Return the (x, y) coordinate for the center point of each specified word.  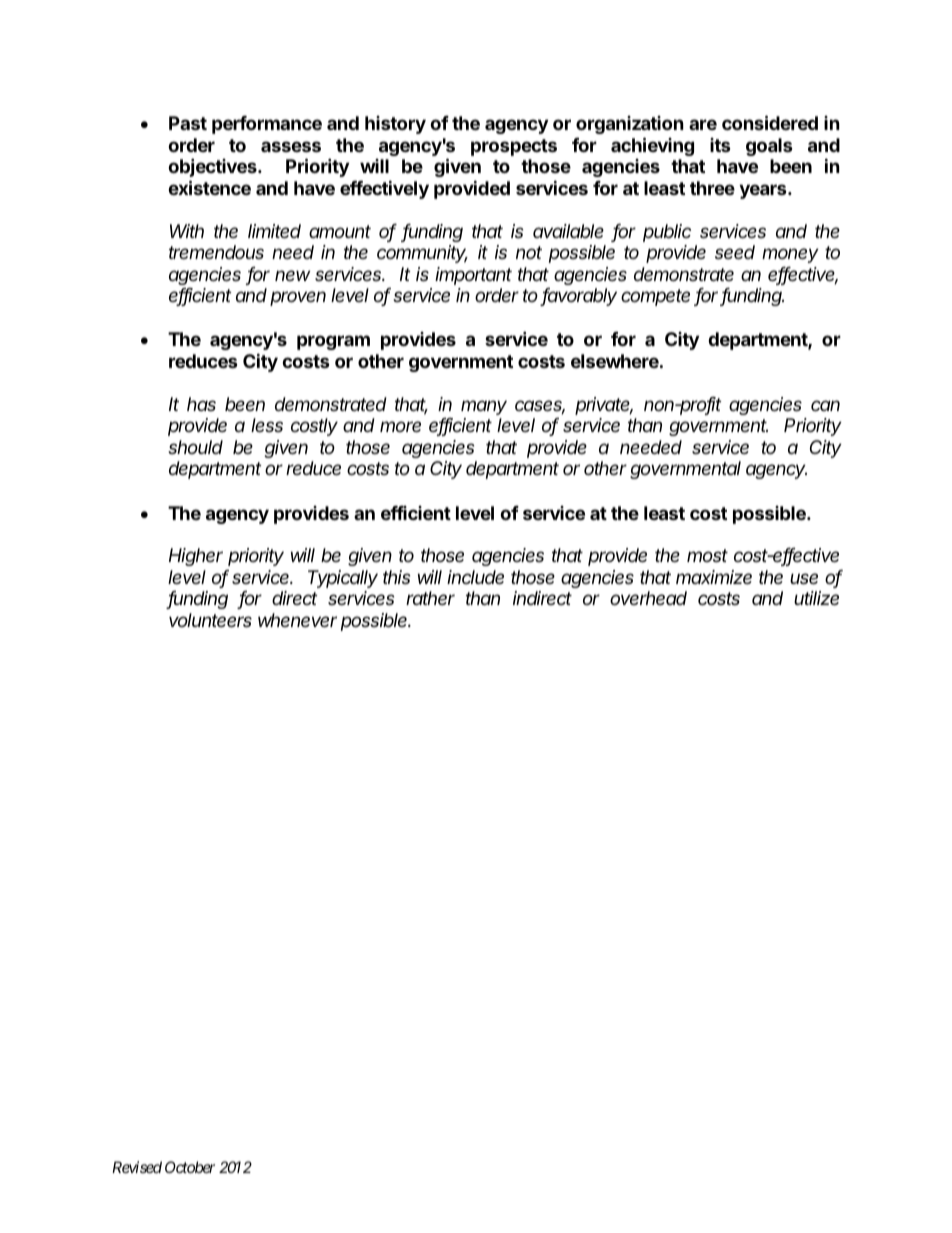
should (195, 447)
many (484, 407)
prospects (514, 147)
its (720, 145)
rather (430, 598)
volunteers (210, 620)
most (707, 555)
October (190, 1167)
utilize (816, 598)
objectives (213, 167)
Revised (137, 1167)
